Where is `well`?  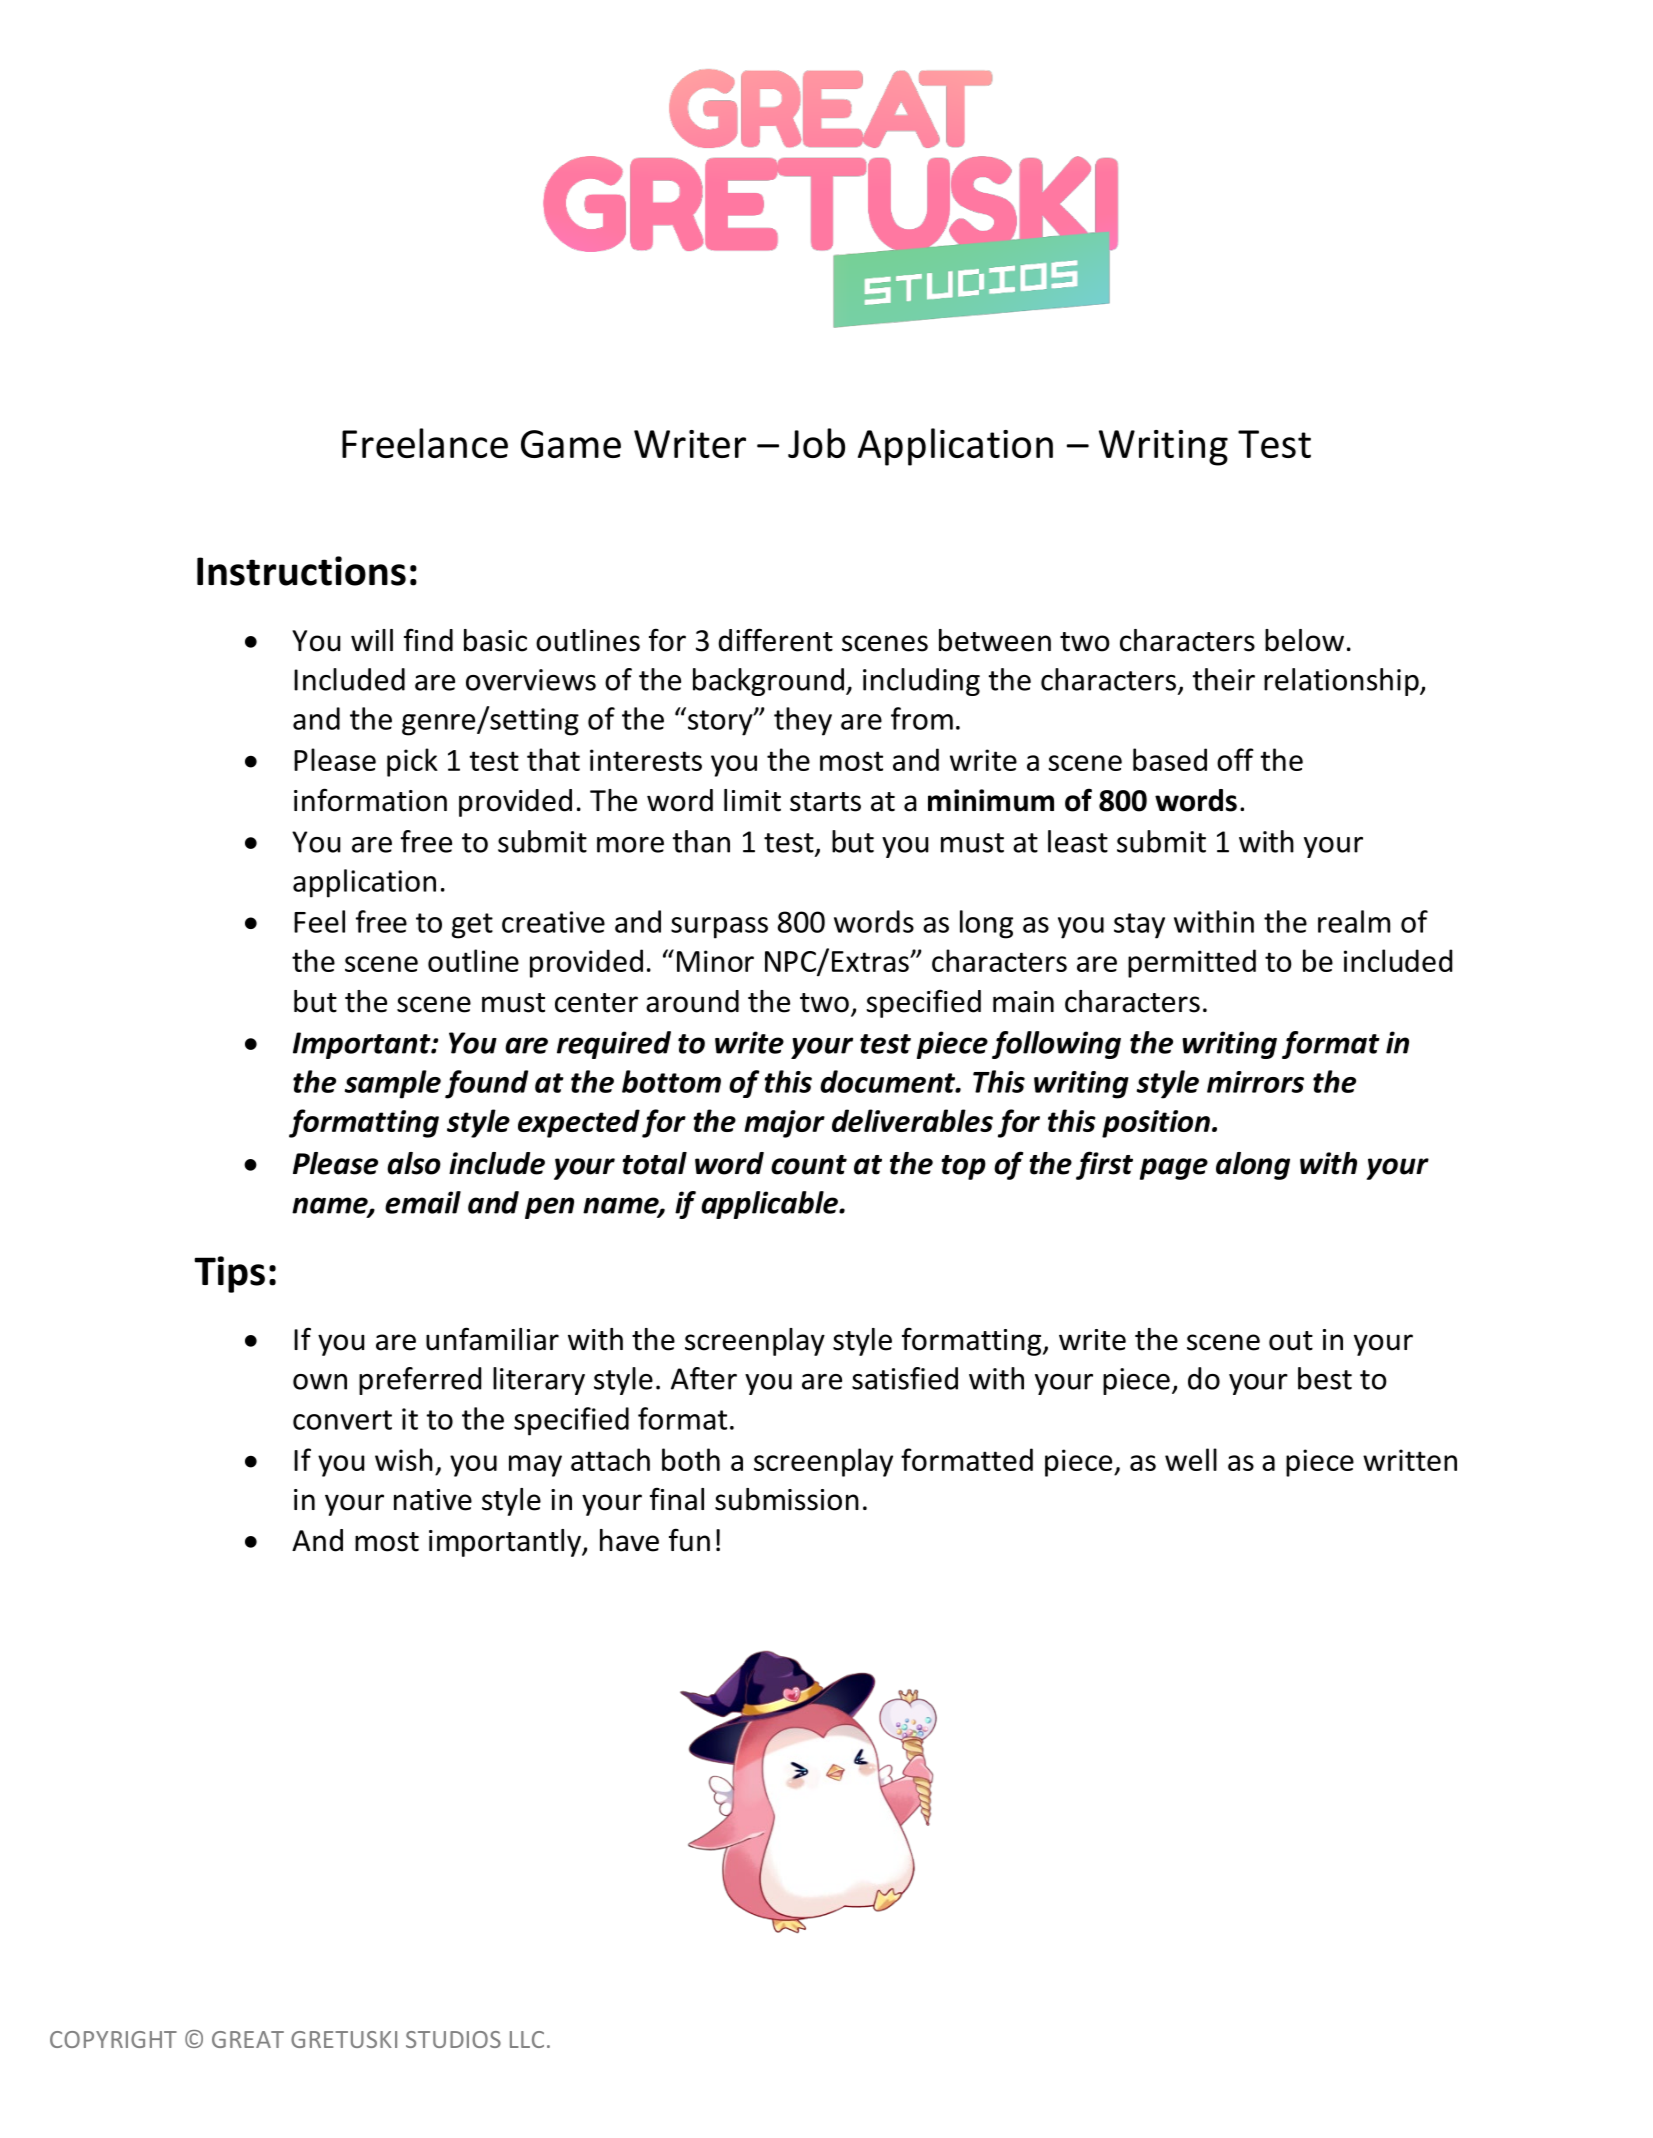 well is located at coordinates (1191, 1459).
